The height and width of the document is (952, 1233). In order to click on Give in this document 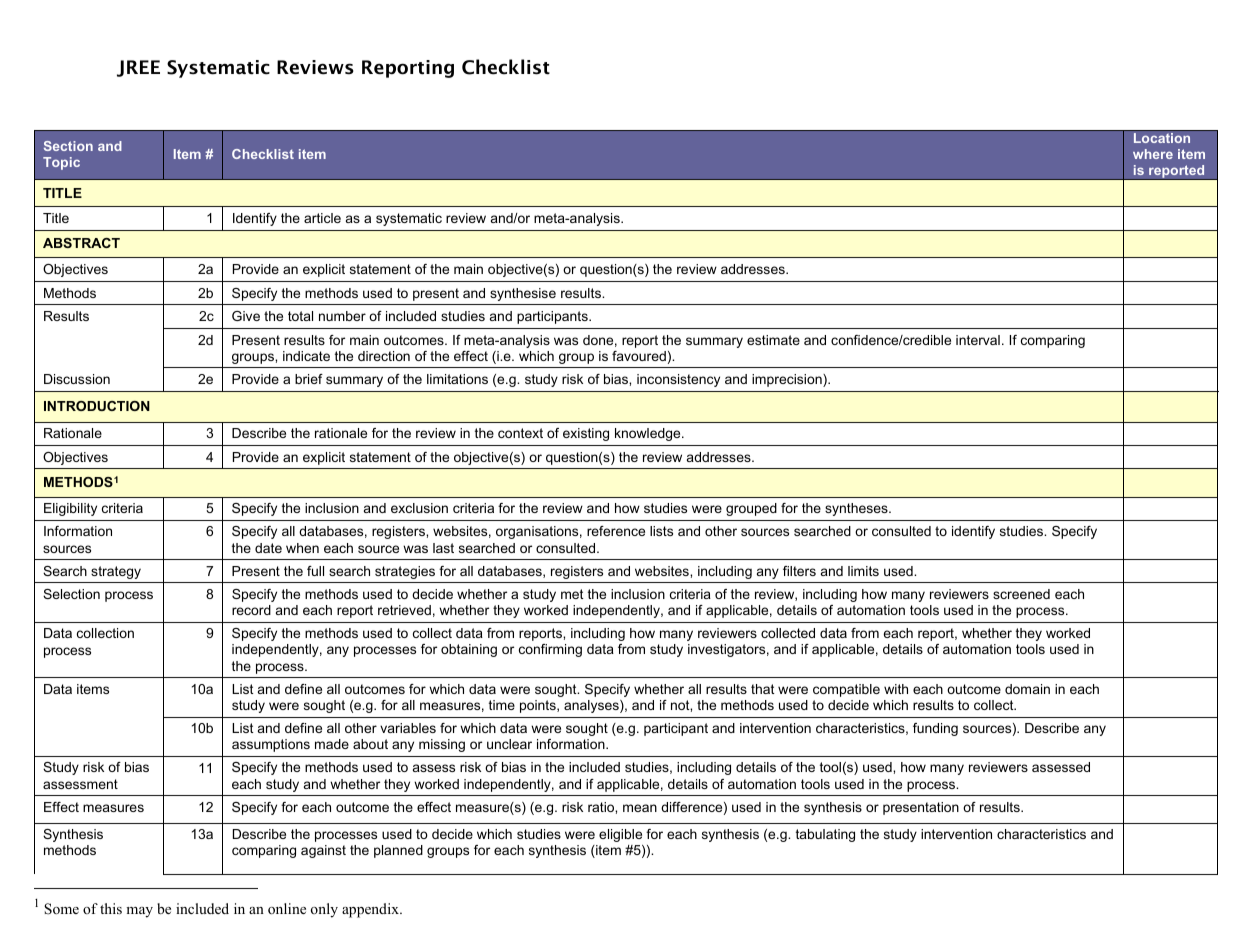, I will do `click(246, 316)`.
